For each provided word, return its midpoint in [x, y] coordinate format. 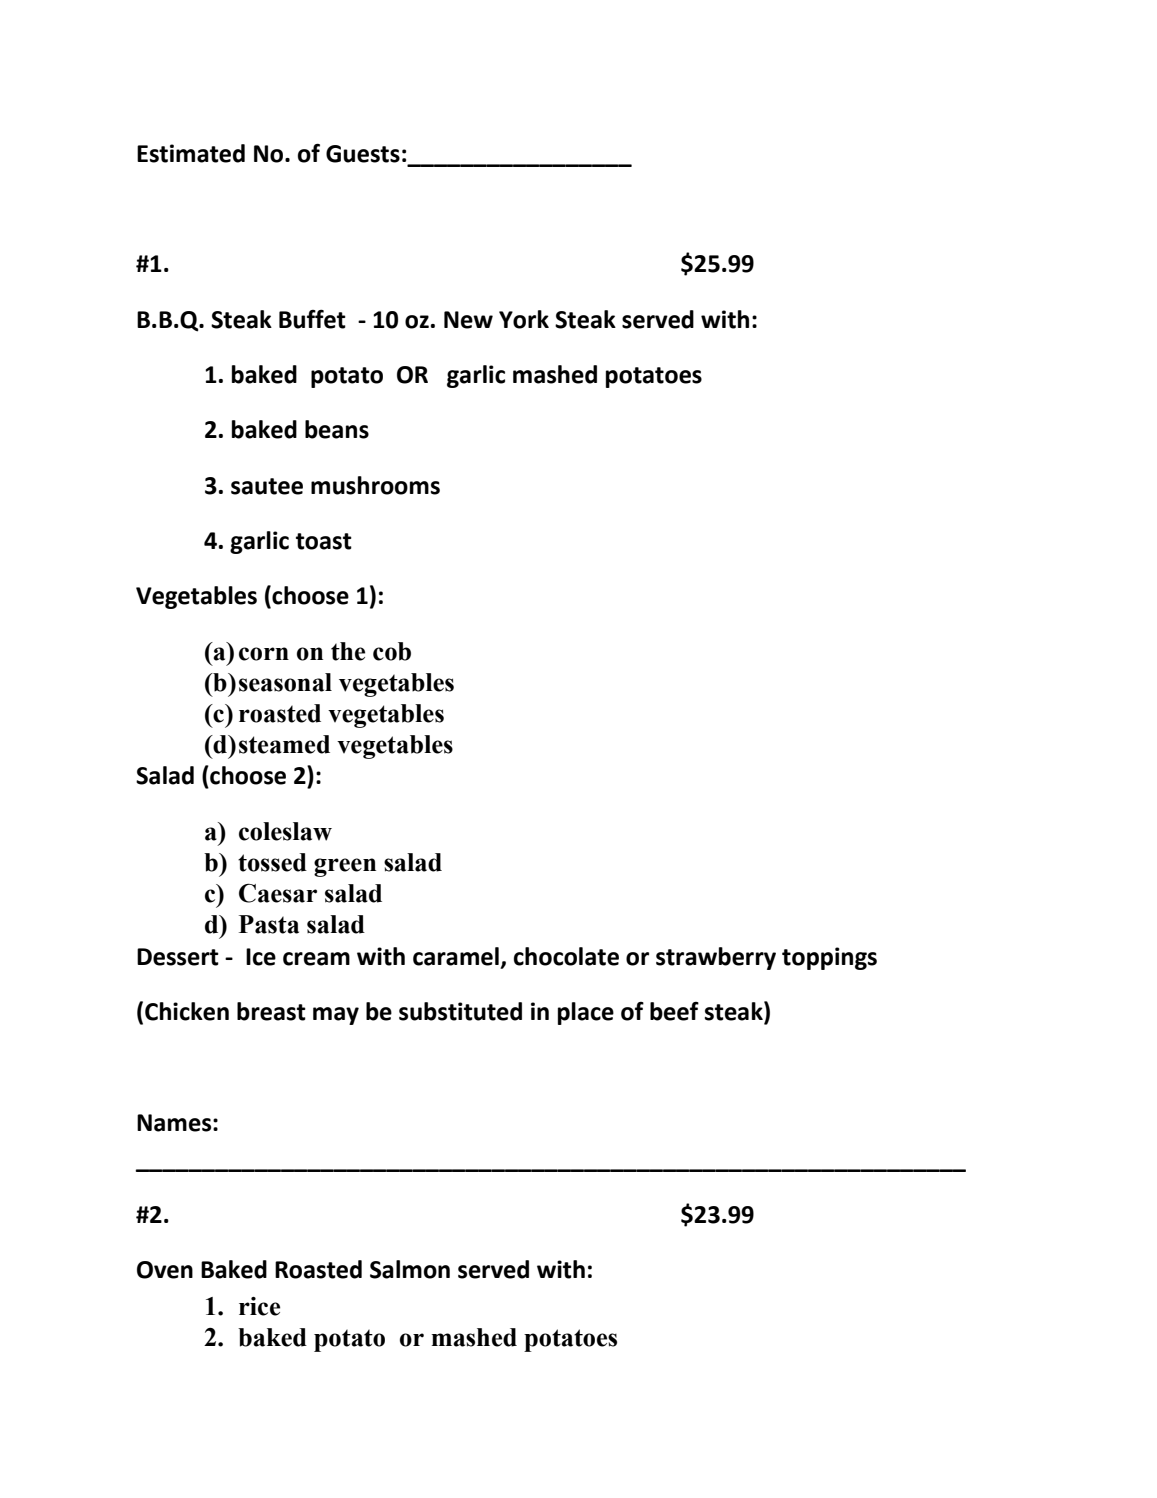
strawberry [716, 958]
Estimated [191, 153]
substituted [460, 1011]
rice [259, 1306]
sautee [267, 486]
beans [337, 429]
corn [264, 654]
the [348, 651]
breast [271, 1011]
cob [392, 651]
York [524, 319]
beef [674, 1011]
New [468, 320]
